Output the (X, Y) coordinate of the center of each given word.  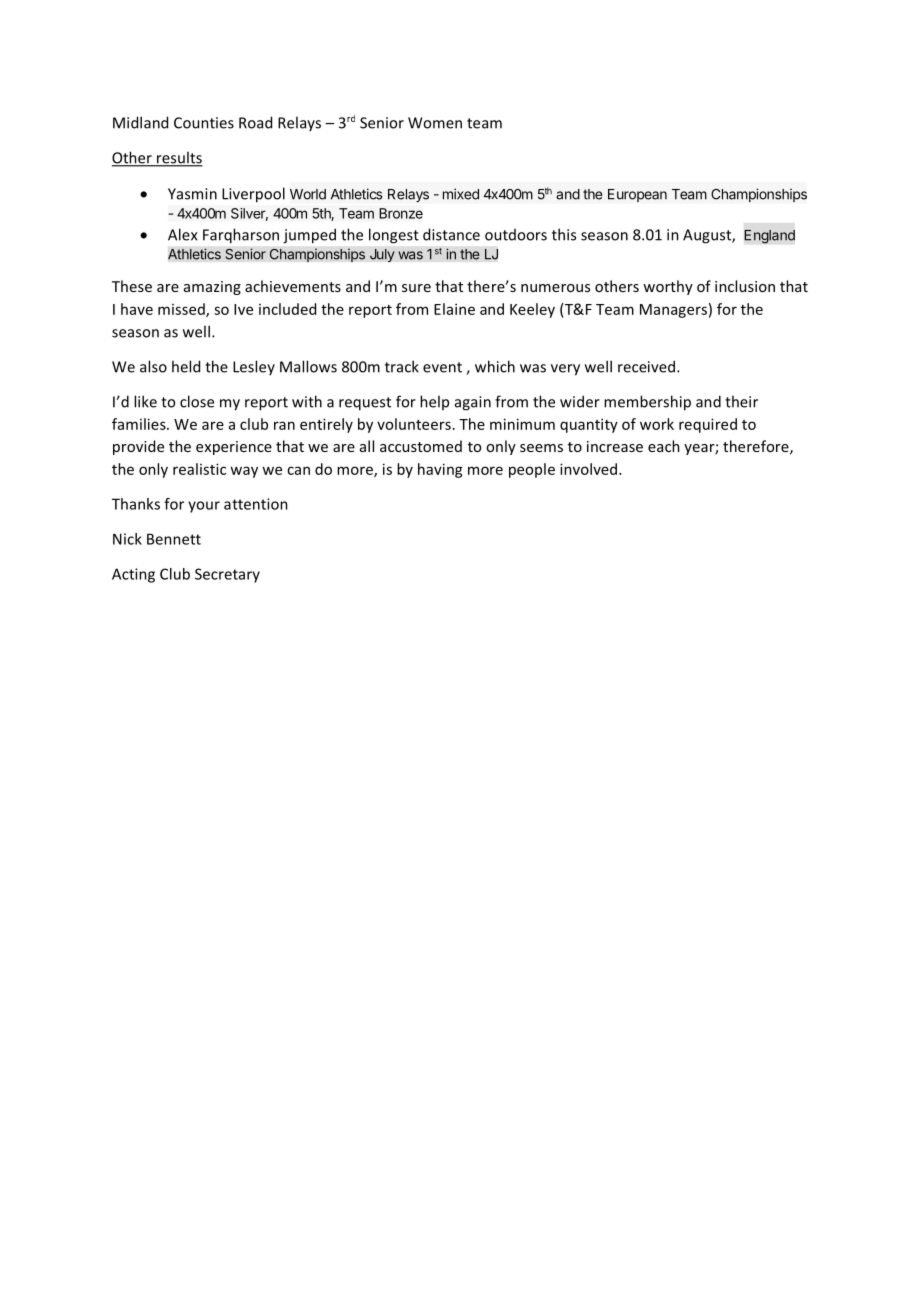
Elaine (454, 309)
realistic (199, 469)
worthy (668, 287)
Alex (183, 234)
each (664, 446)
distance (451, 234)
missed (182, 310)
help (434, 402)
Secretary (227, 575)
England (769, 237)
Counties (204, 123)
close (197, 401)
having (440, 470)
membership (647, 403)
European (637, 195)
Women (435, 123)
